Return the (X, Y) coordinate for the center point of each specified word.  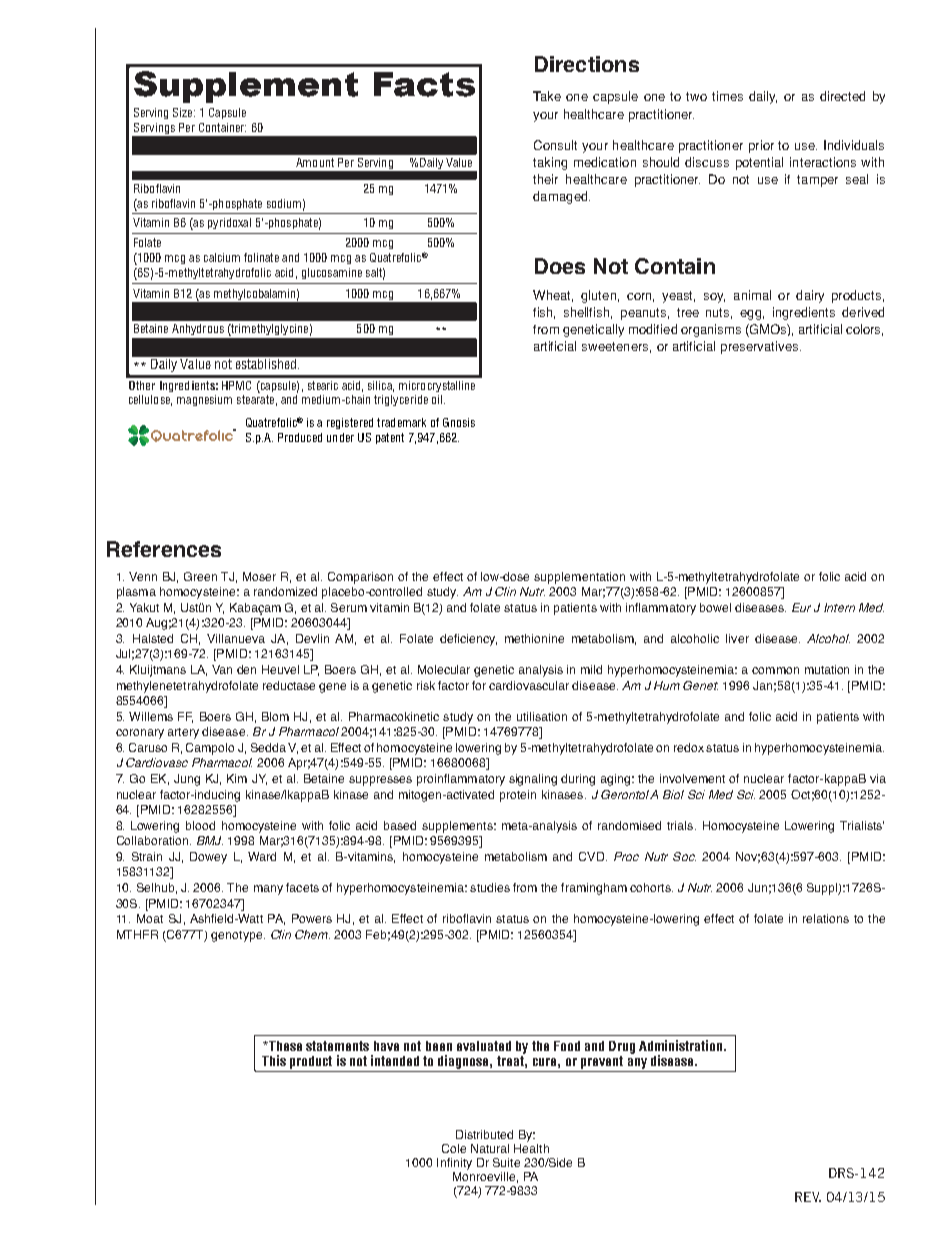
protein (518, 796)
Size (184, 112)
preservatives (761, 347)
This (274, 1060)
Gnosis (459, 422)
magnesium (204, 400)
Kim (237, 778)
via (878, 778)
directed (842, 96)
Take (547, 96)
